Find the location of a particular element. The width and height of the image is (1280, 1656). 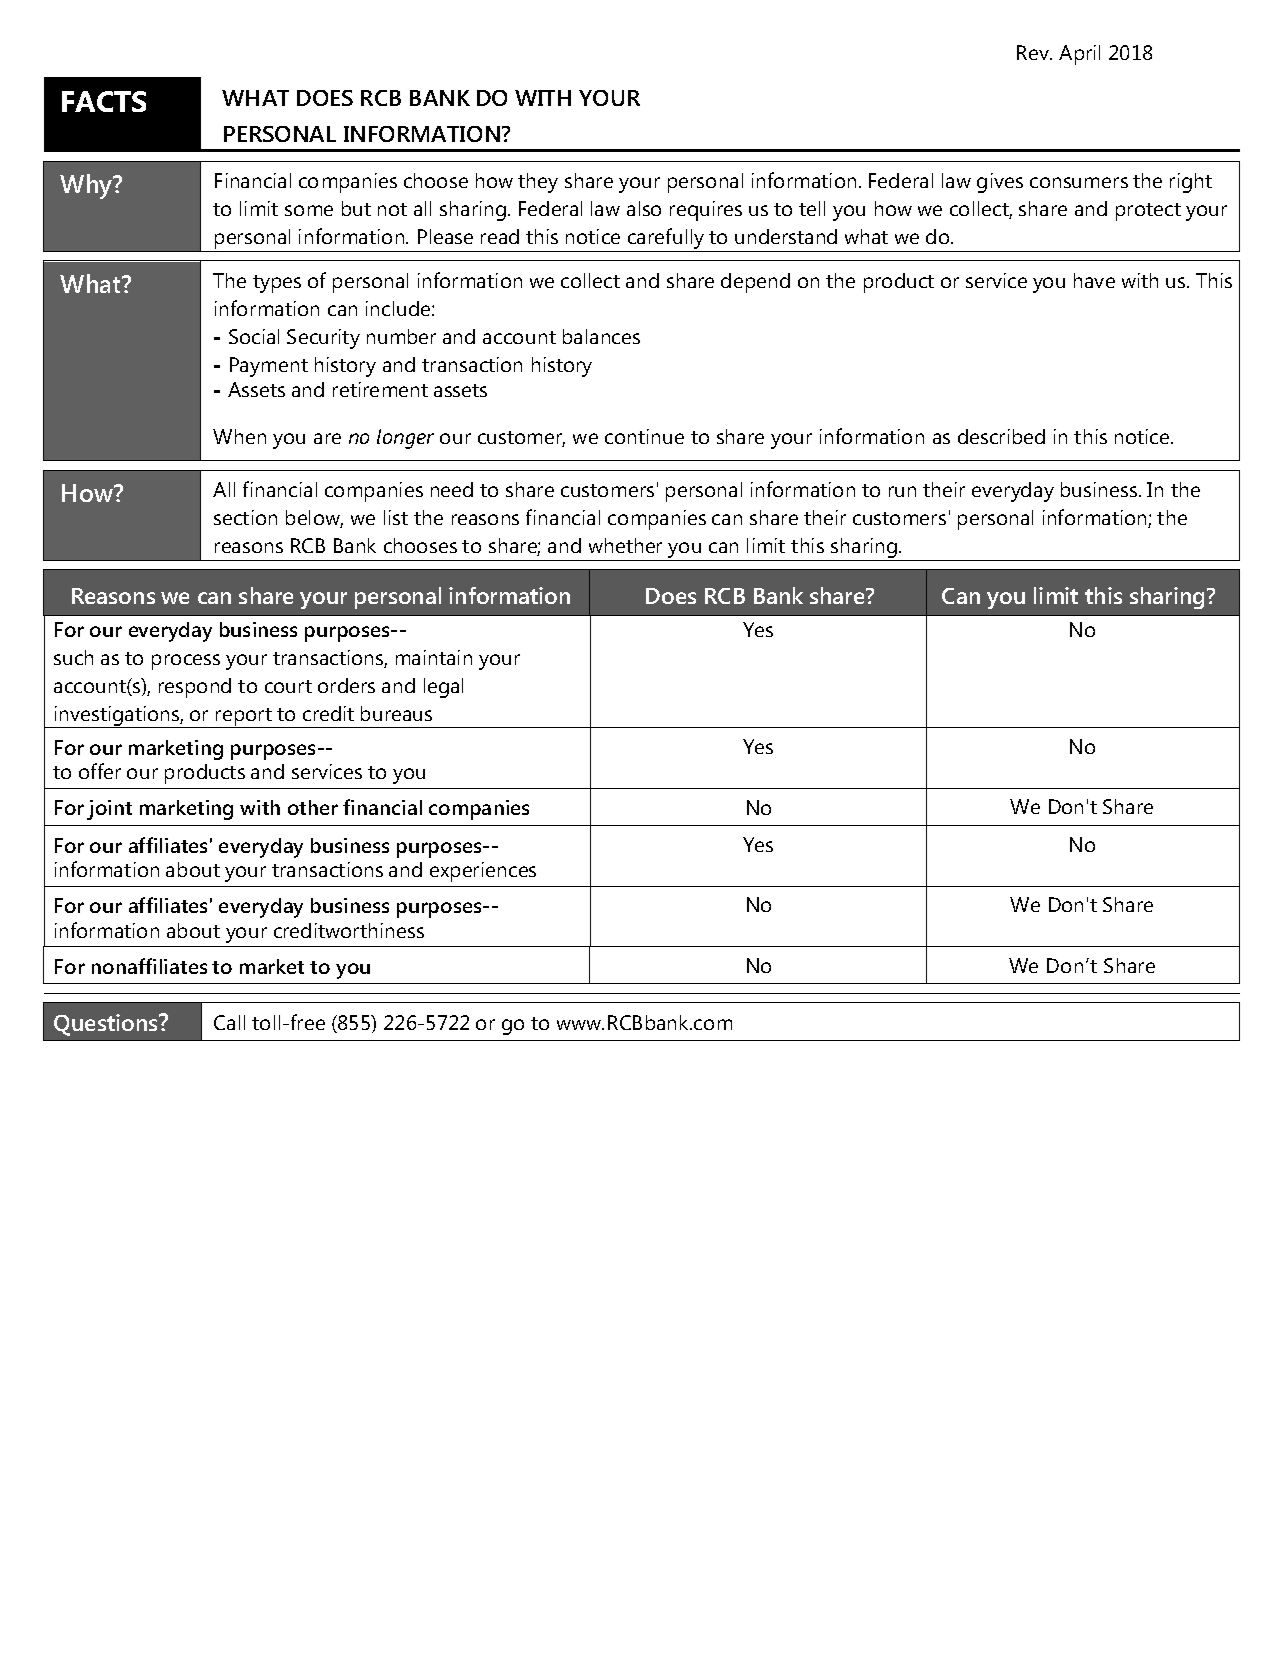

legal is located at coordinates (443, 688).
